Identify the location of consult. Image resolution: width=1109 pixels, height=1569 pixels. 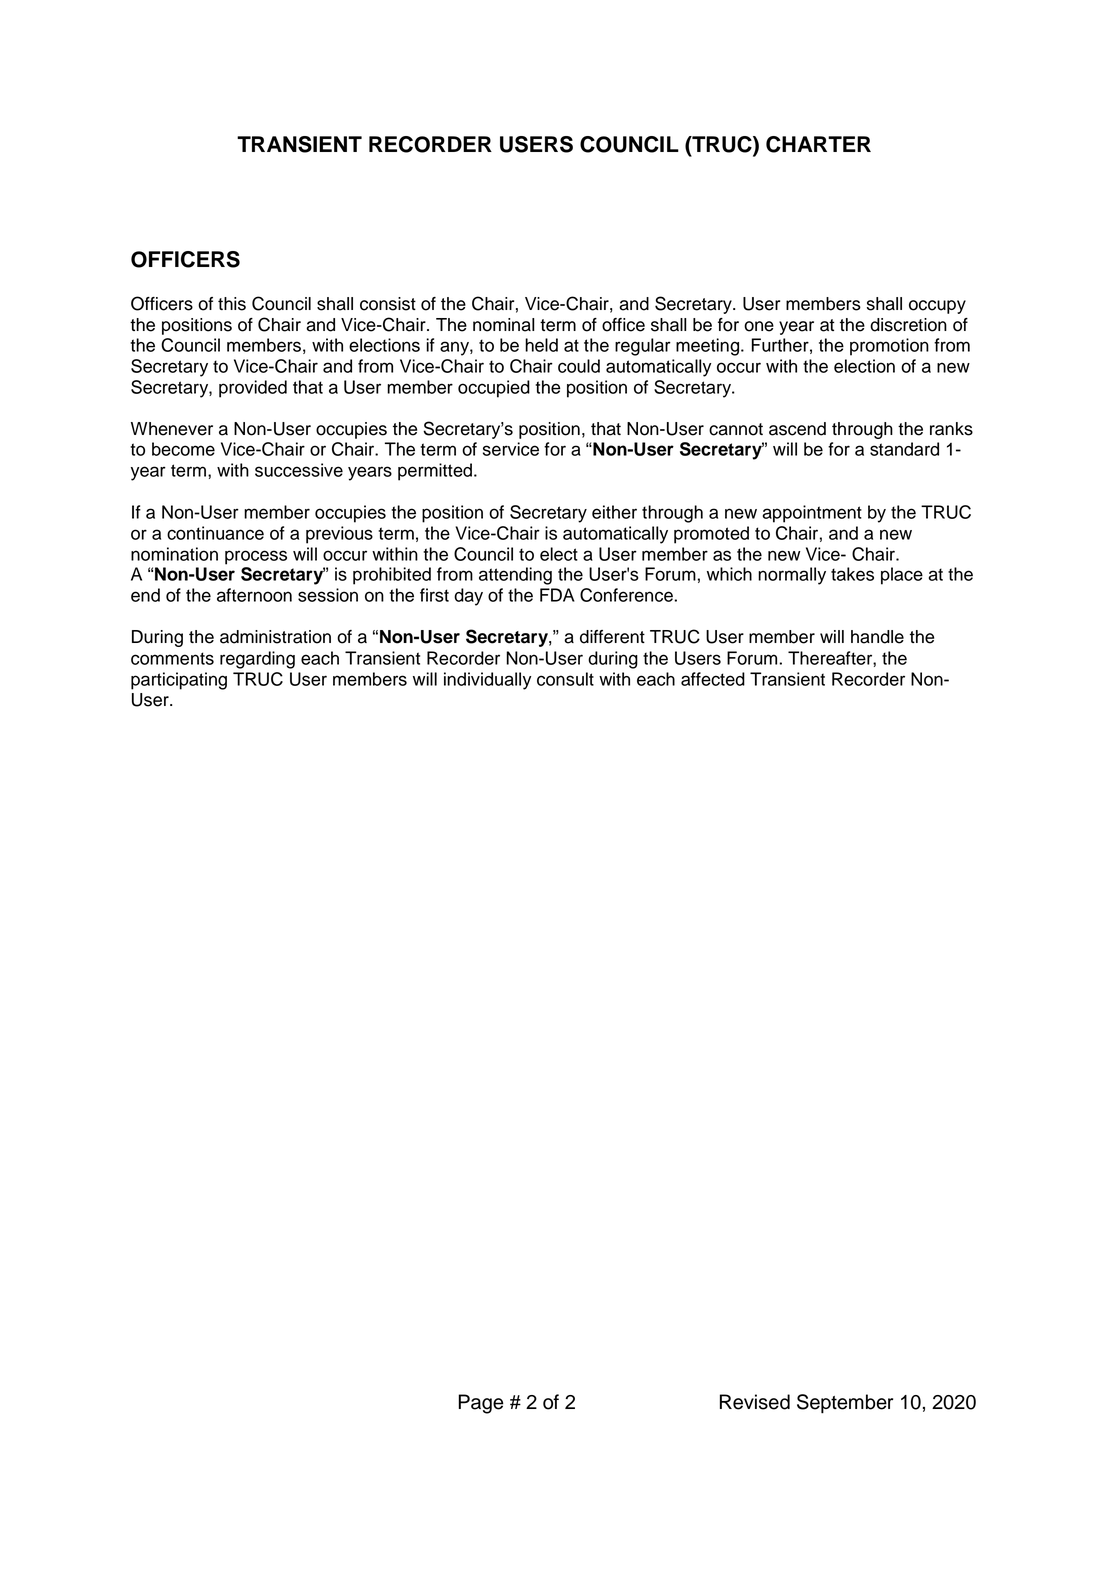
(565, 679).
